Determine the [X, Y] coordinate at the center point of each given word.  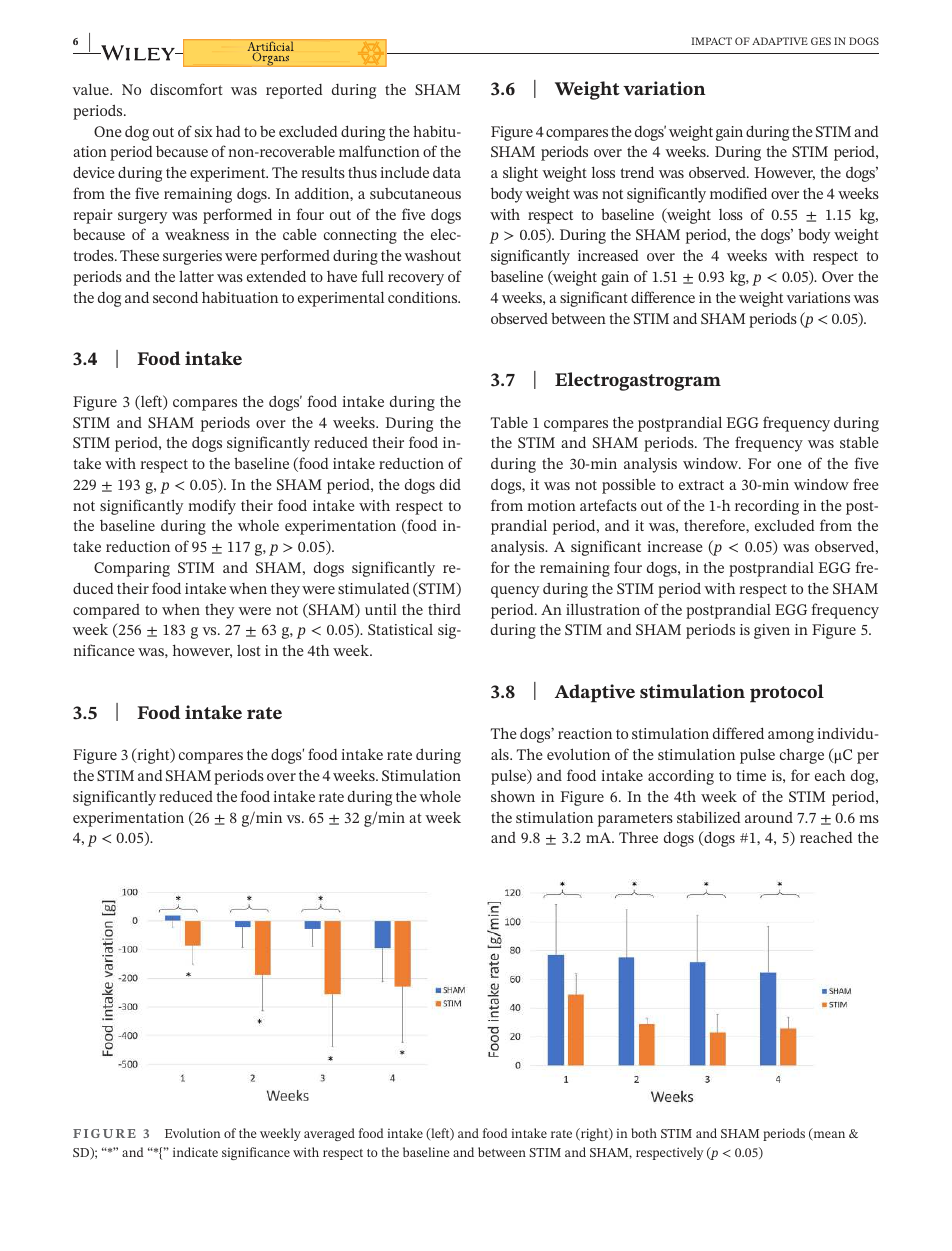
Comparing [132, 569]
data [447, 172]
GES [821, 41]
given [772, 631]
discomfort [186, 89]
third [444, 609]
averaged [329, 1134]
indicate [195, 1152]
